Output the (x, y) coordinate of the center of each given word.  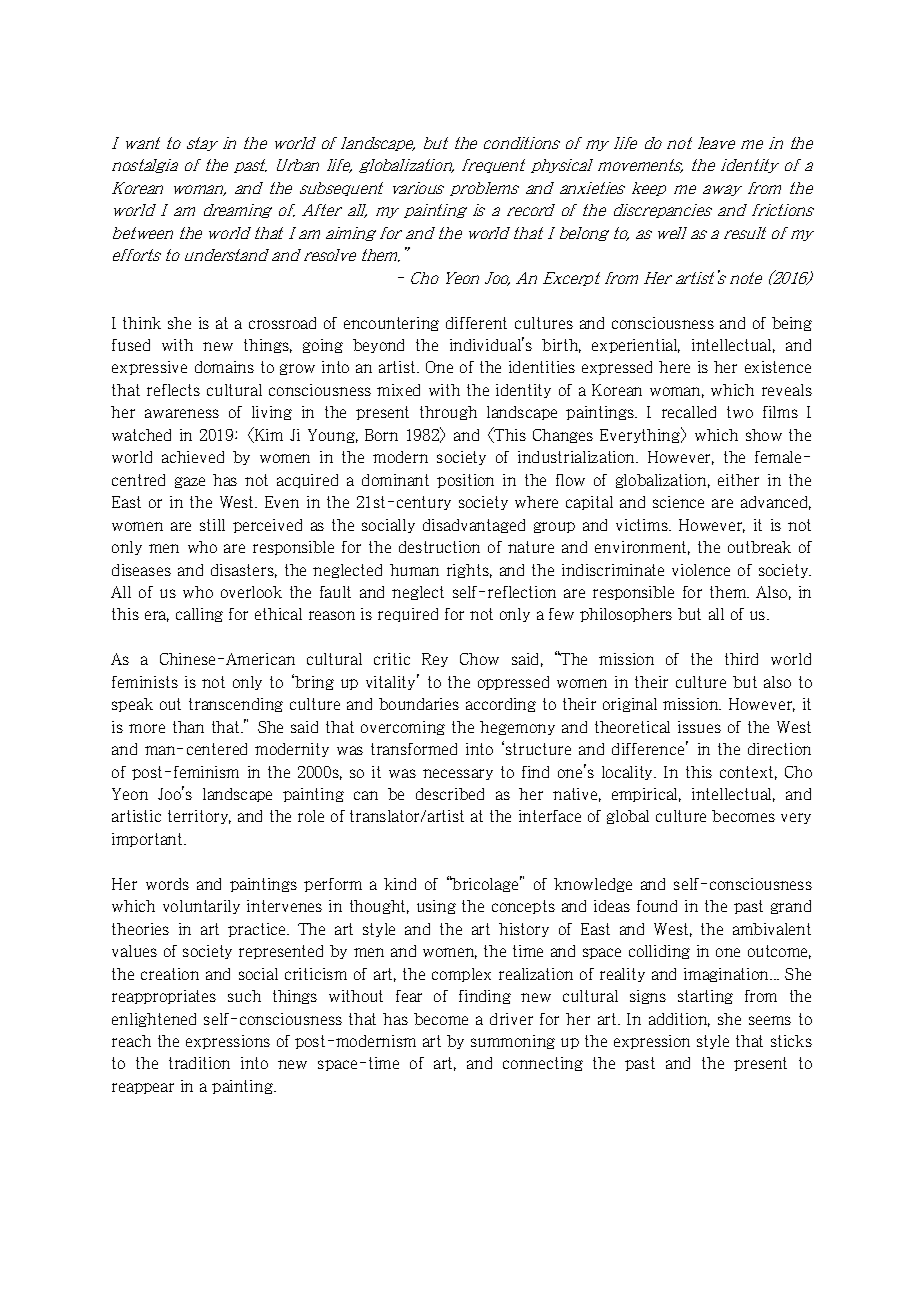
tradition (199, 1063)
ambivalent (772, 929)
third (741, 659)
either (738, 480)
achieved (193, 457)
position (465, 481)
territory (199, 817)
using (436, 907)
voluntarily (201, 907)
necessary (458, 774)
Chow (479, 659)
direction (779, 749)
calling (199, 615)
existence (778, 367)
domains (224, 367)
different (476, 323)
